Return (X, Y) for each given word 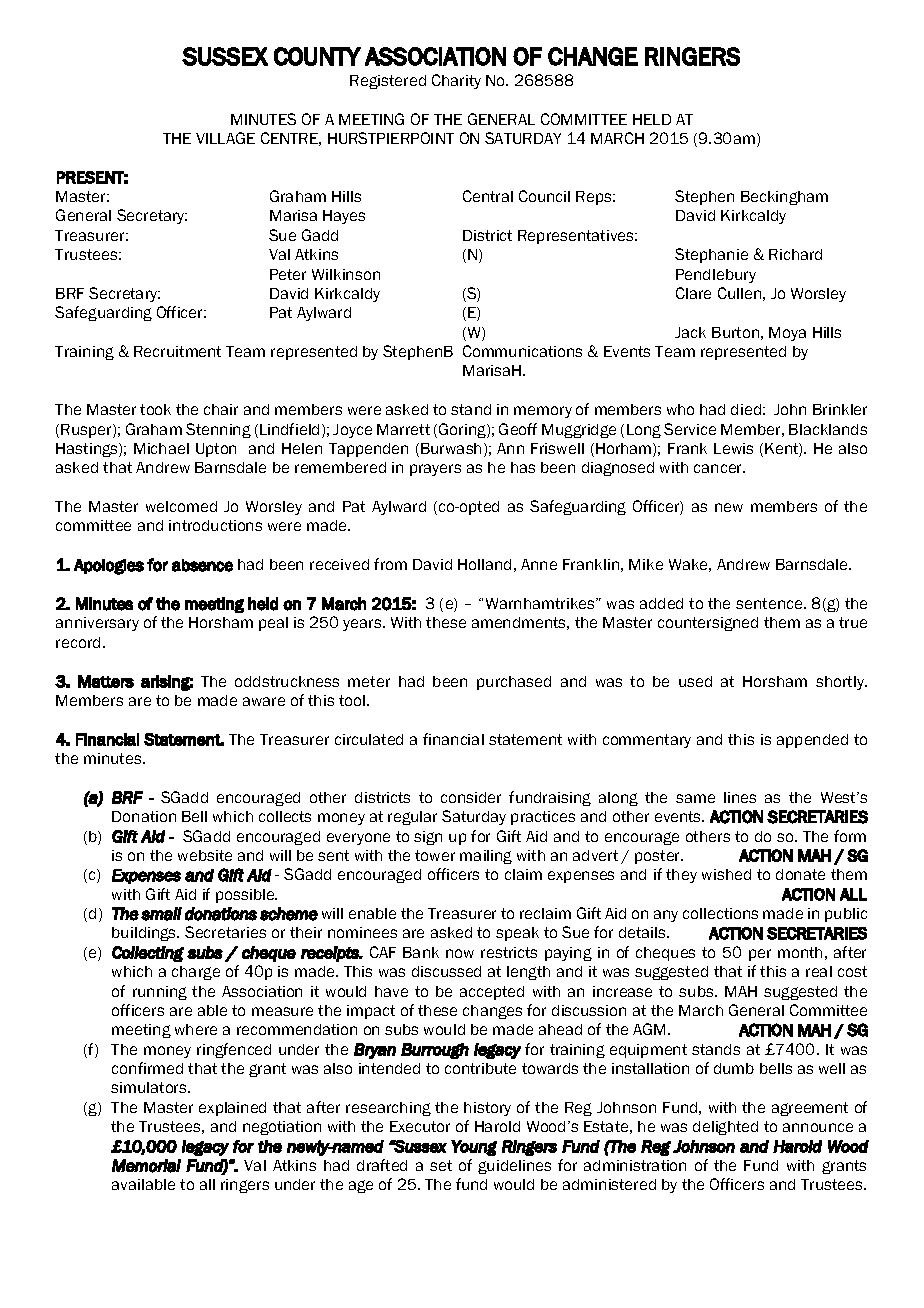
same (695, 798)
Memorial (146, 1166)
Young (474, 1148)
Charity (456, 81)
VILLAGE (225, 138)
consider (471, 797)
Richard (795, 254)
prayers (435, 470)
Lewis (733, 448)
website (205, 855)
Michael (161, 448)
